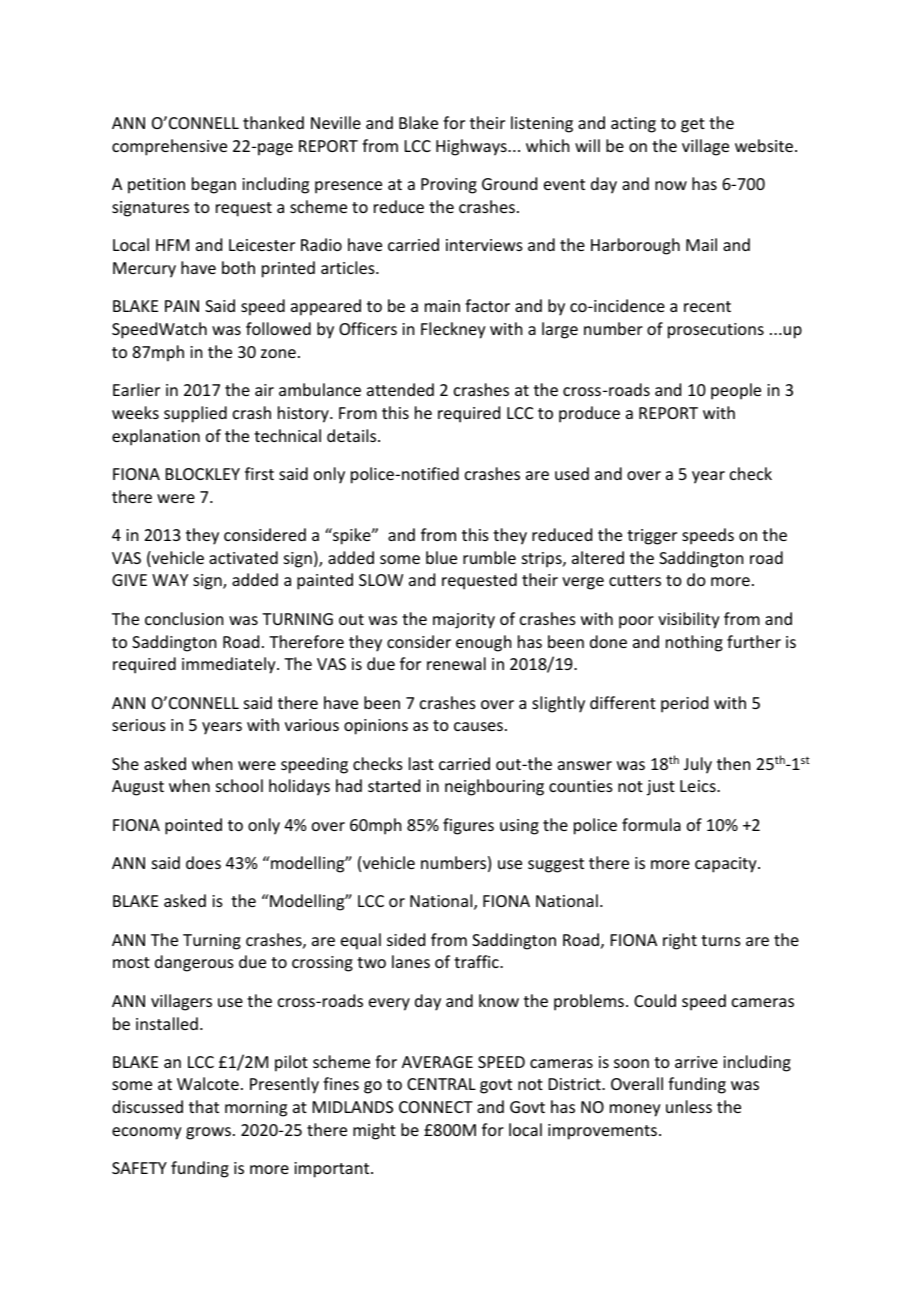 The height and width of the screenshot is (1308, 924). Describe the element at coordinates (436, 1107) in the screenshot. I see `CONNECT` at that location.
